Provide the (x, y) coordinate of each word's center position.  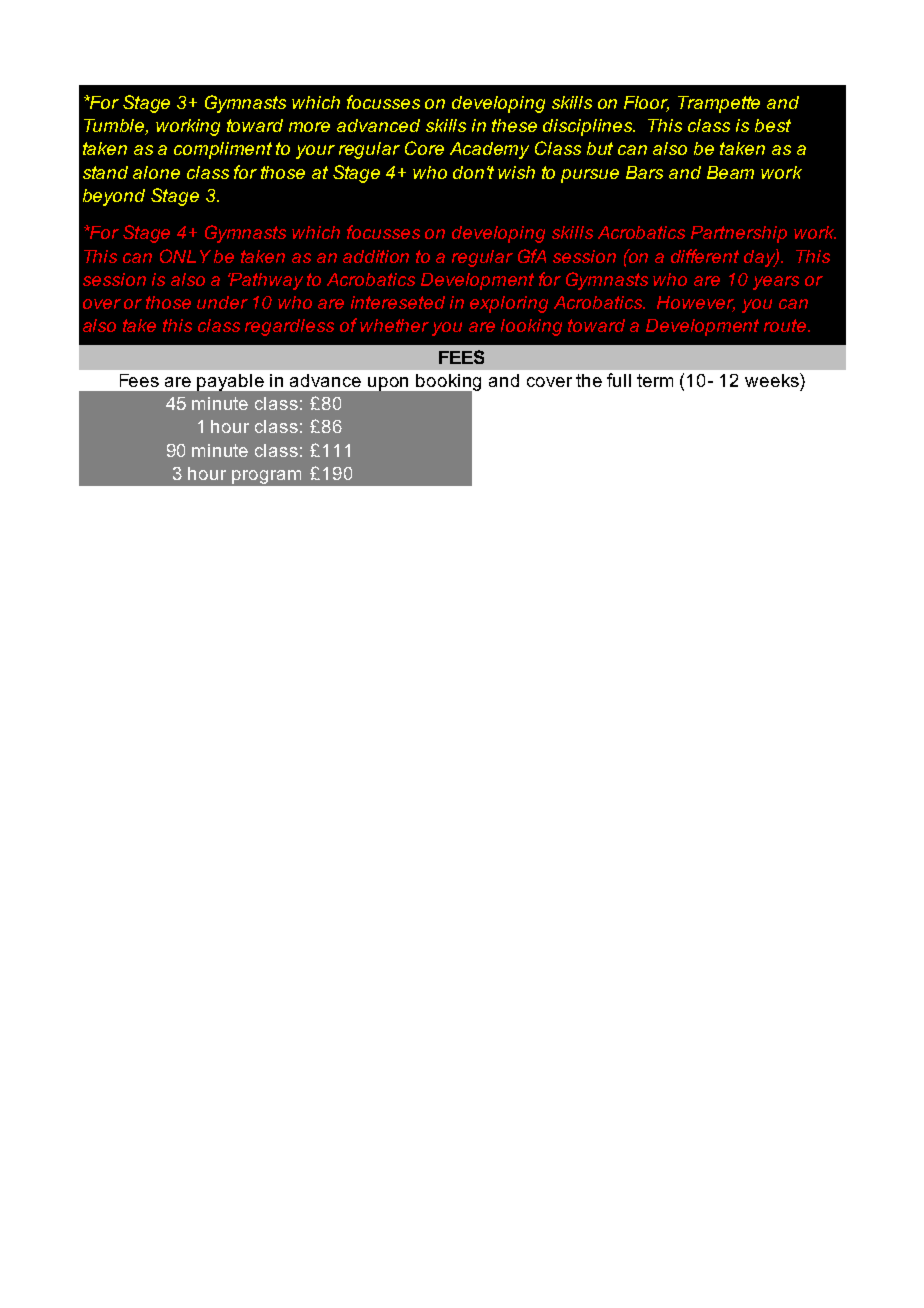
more (309, 127)
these (514, 125)
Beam (730, 172)
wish (516, 172)
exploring (509, 304)
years (776, 283)
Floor (646, 103)
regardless (289, 327)
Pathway (265, 281)
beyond (114, 197)
